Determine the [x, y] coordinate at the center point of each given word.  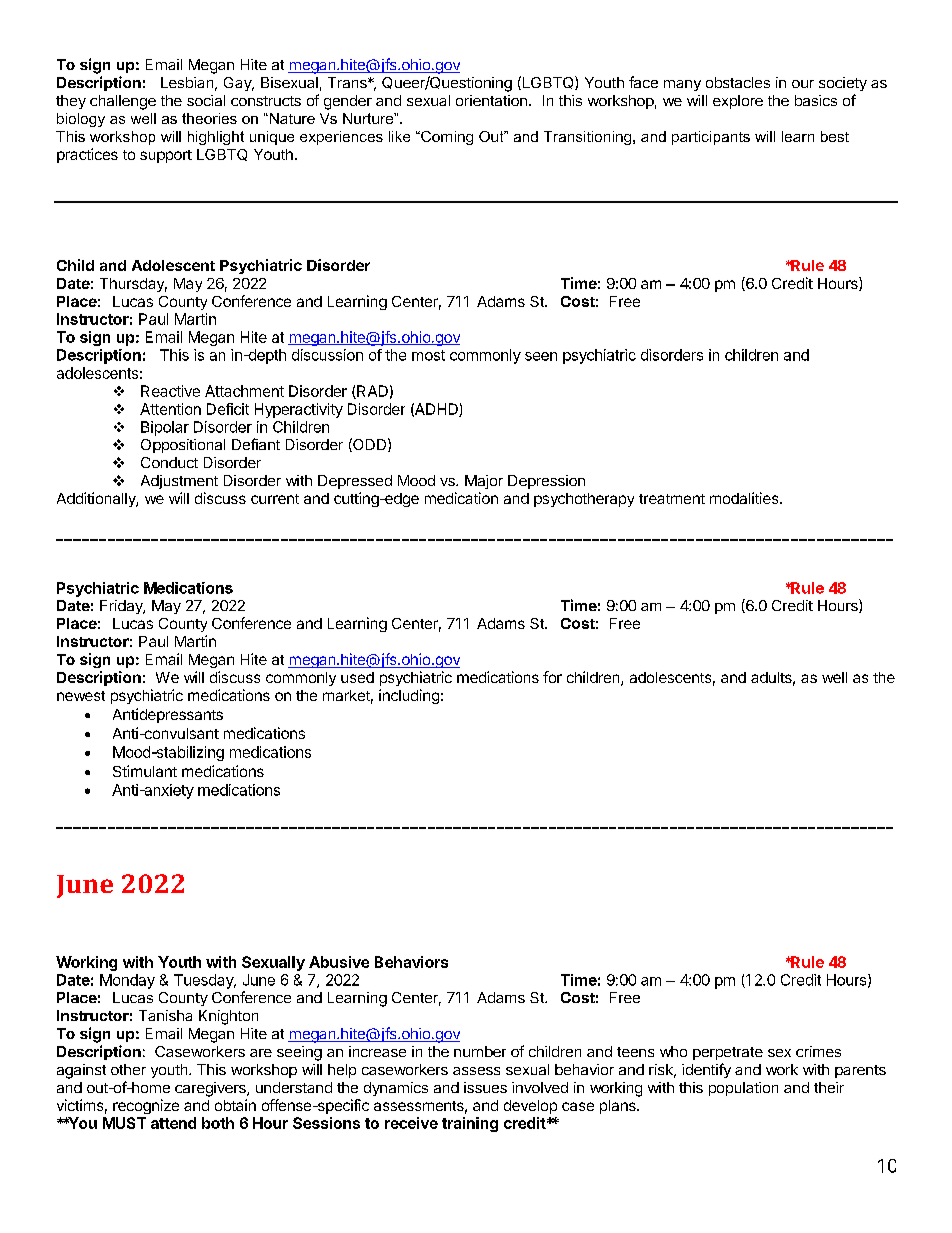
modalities [745, 498]
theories [209, 118]
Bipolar [165, 428]
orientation [491, 100]
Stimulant [145, 771]
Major [484, 482]
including [409, 696]
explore [738, 102]
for [552, 677]
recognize [146, 1106]
